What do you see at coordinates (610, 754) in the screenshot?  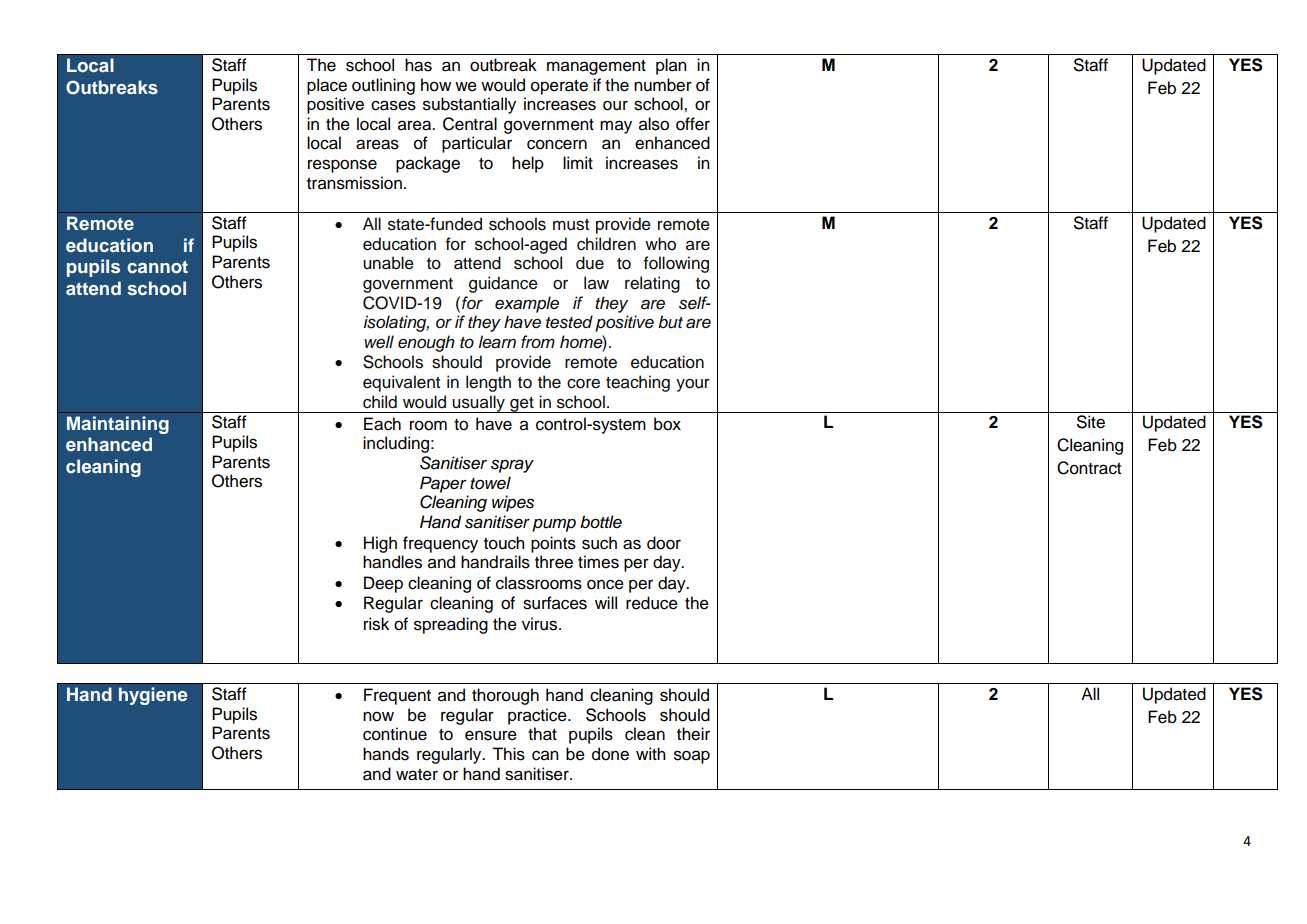 I see `done` at bounding box center [610, 754].
